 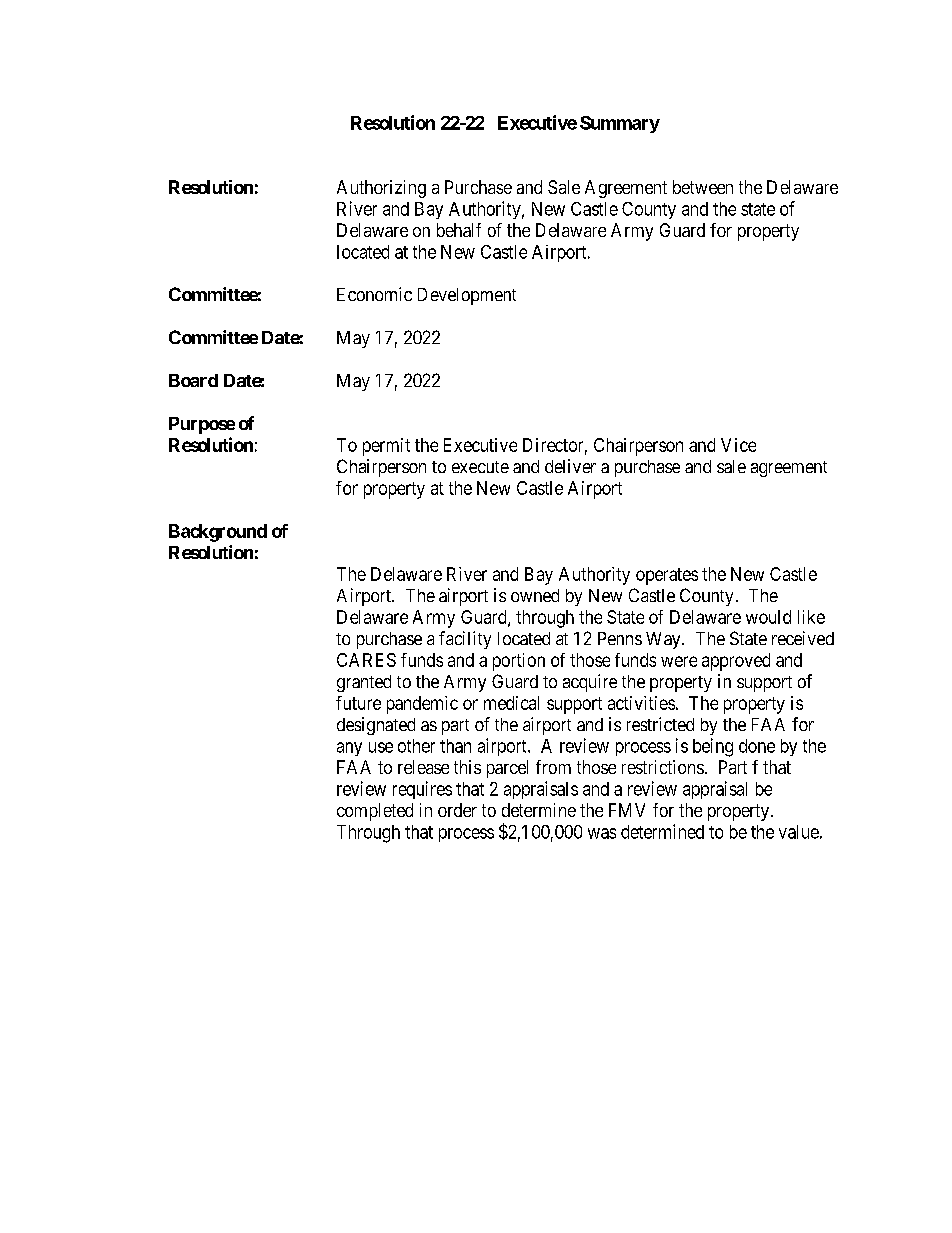 I want to click on between, so click(x=703, y=187).
